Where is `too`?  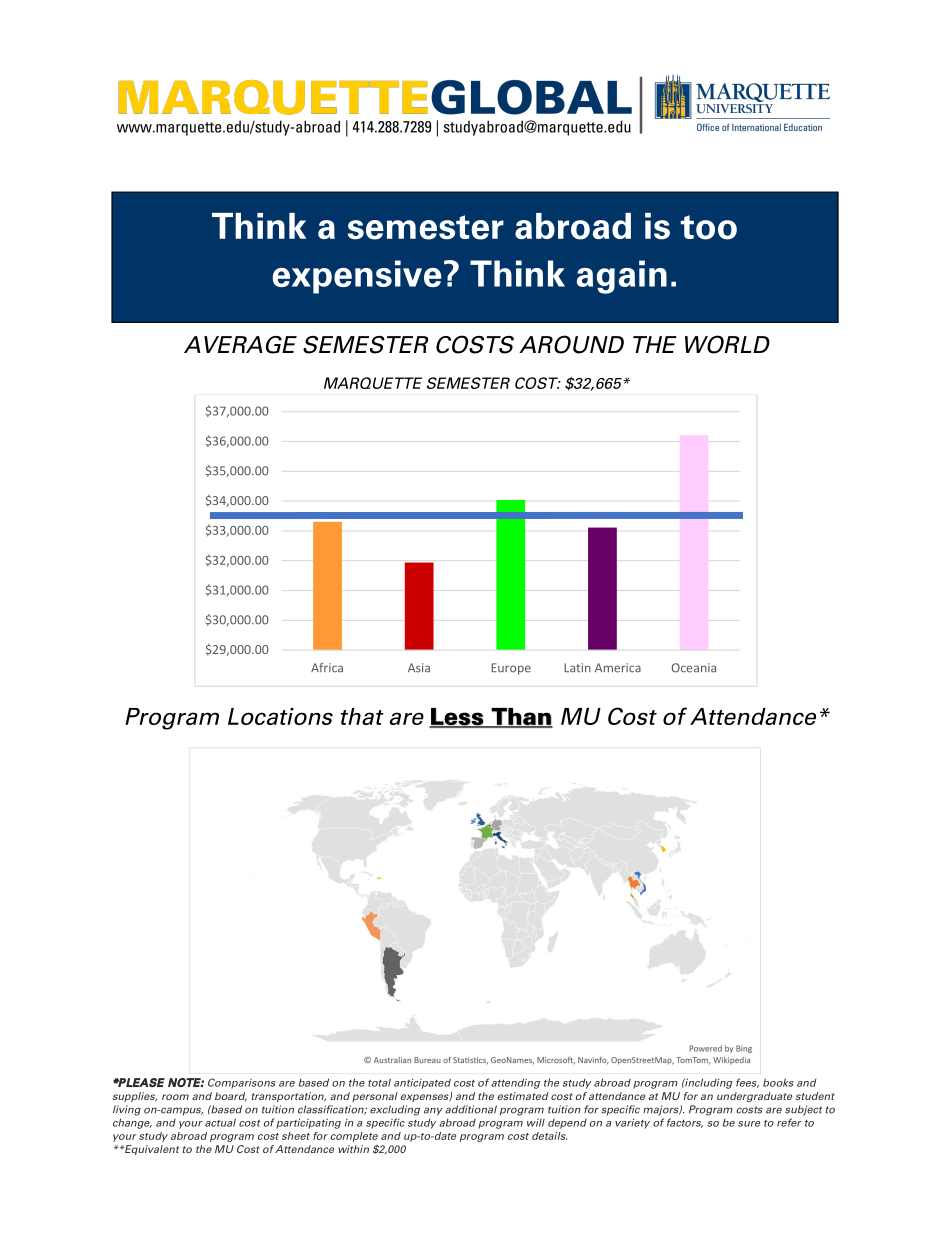 too is located at coordinates (709, 227).
